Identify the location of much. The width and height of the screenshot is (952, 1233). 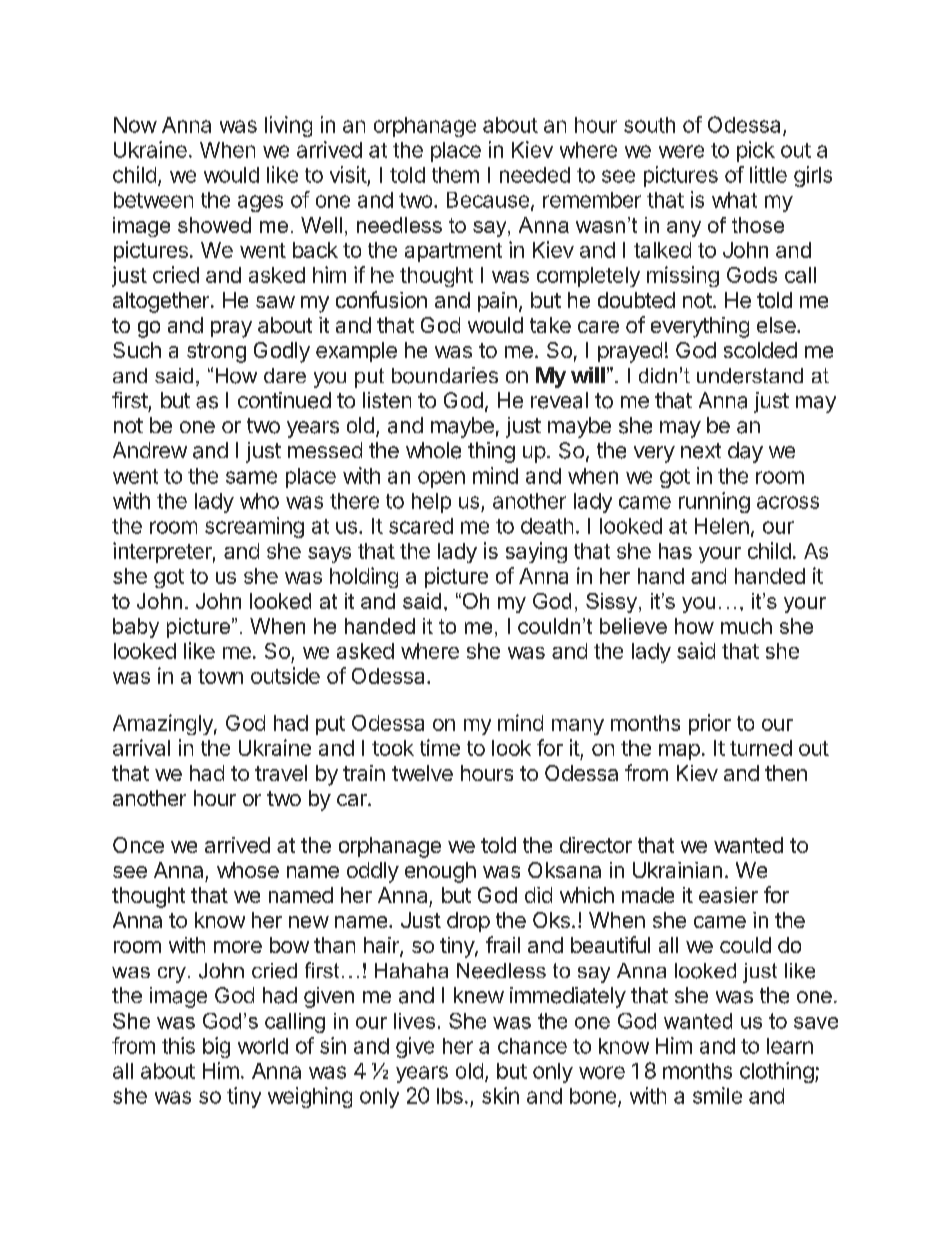
(746, 626).
